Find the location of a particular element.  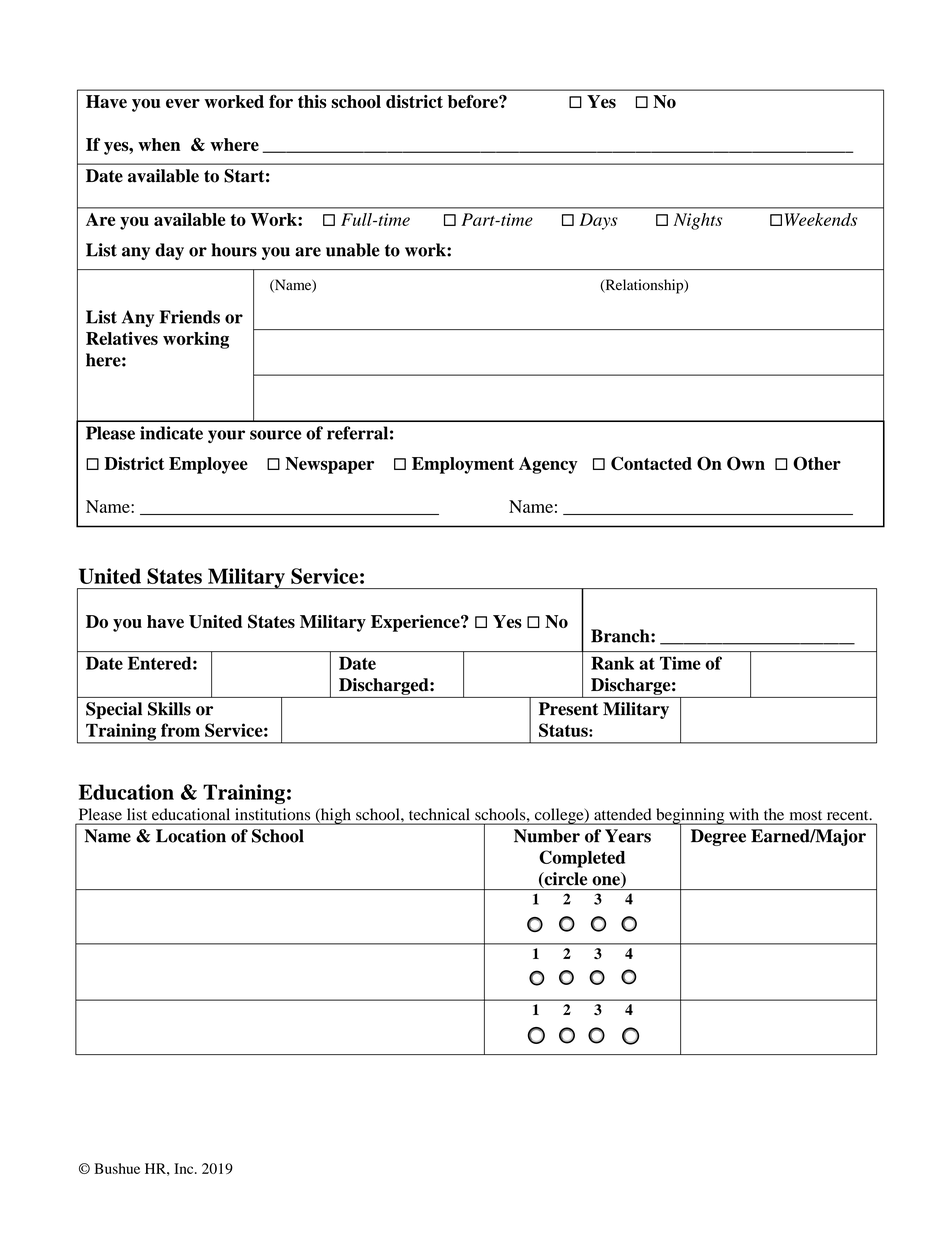

Skills is located at coordinates (169, 709).
